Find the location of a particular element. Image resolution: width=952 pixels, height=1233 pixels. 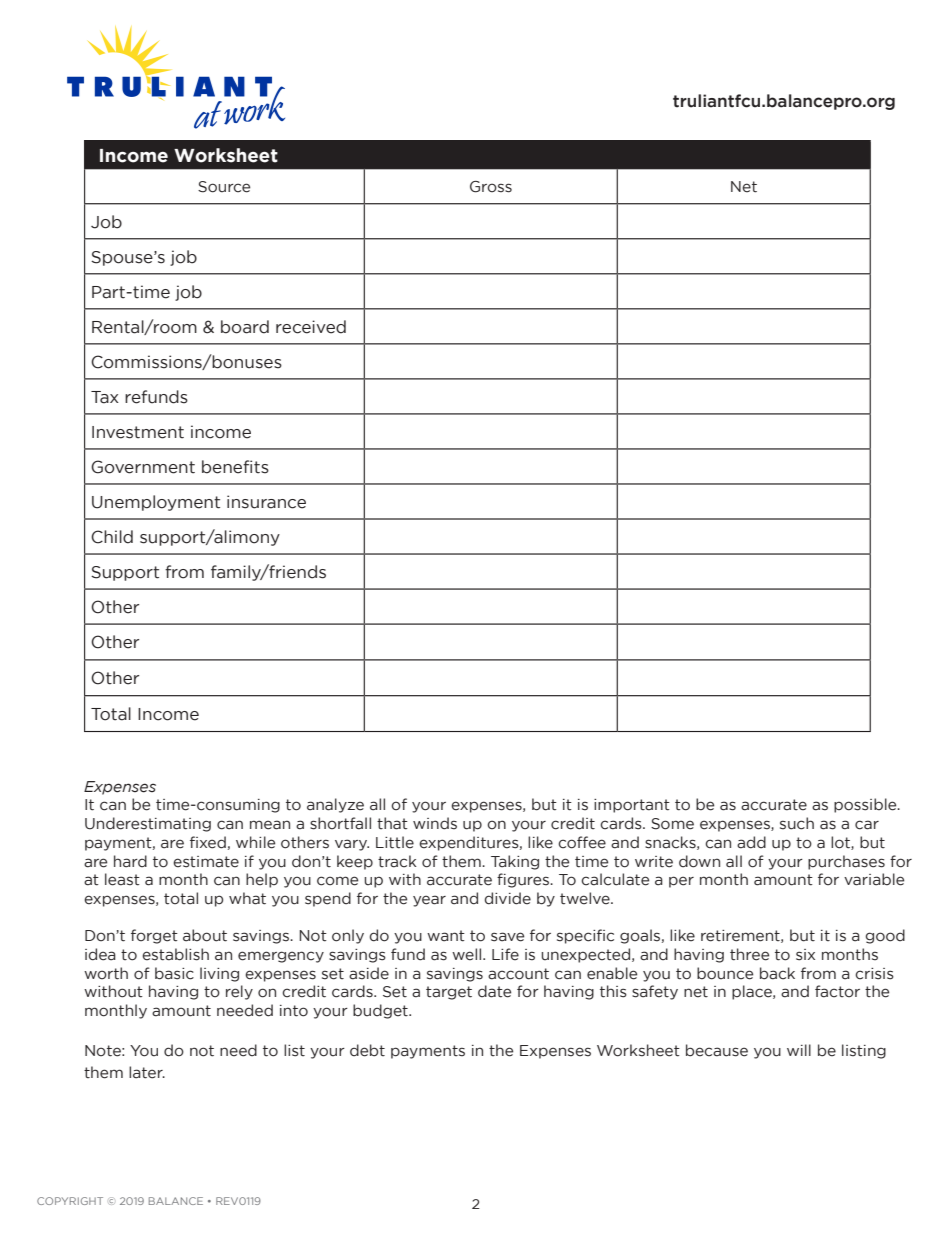

winds is located at coordinates (435, 823).
